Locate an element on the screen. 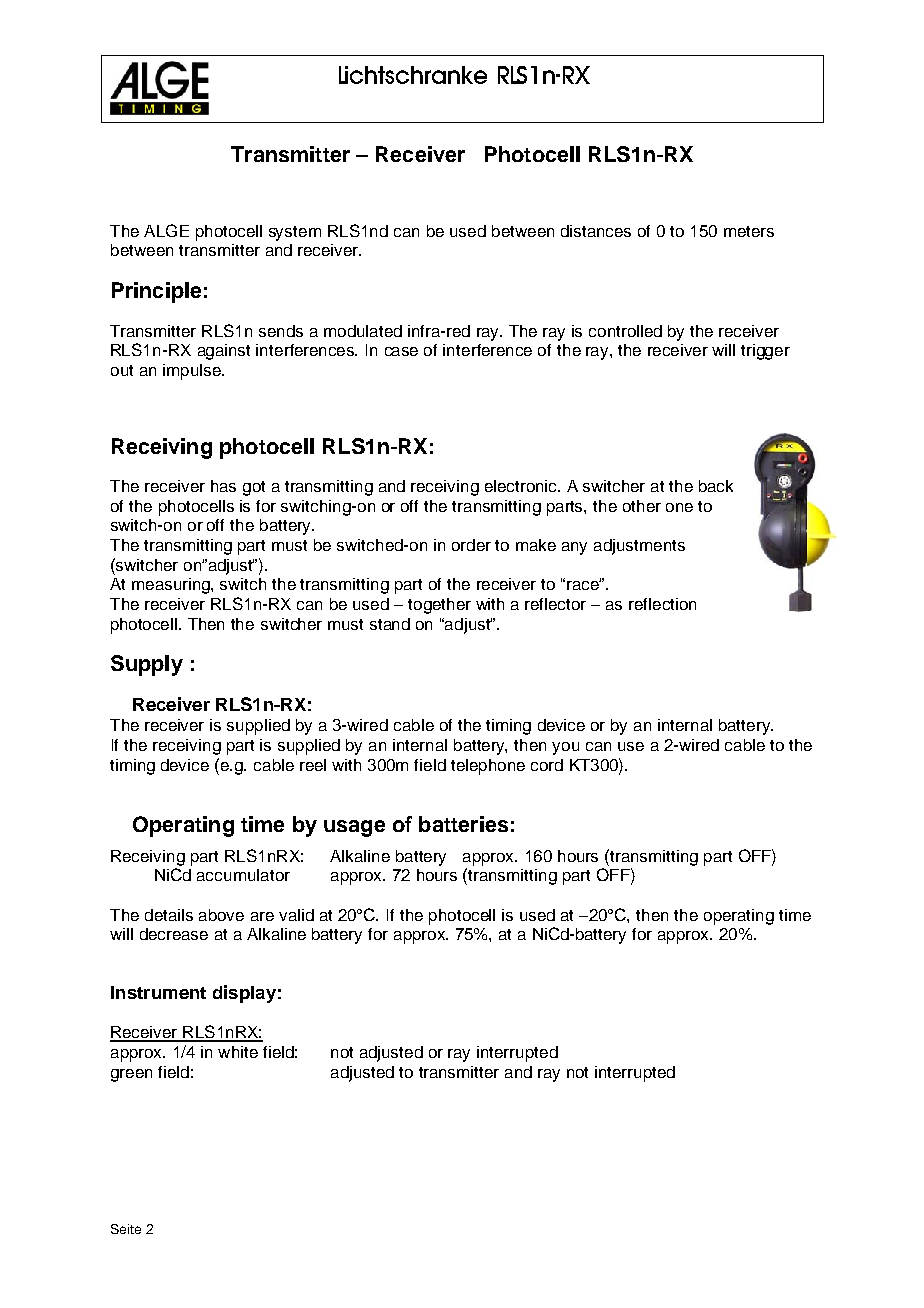  you is located at coordinates (565, 748).
